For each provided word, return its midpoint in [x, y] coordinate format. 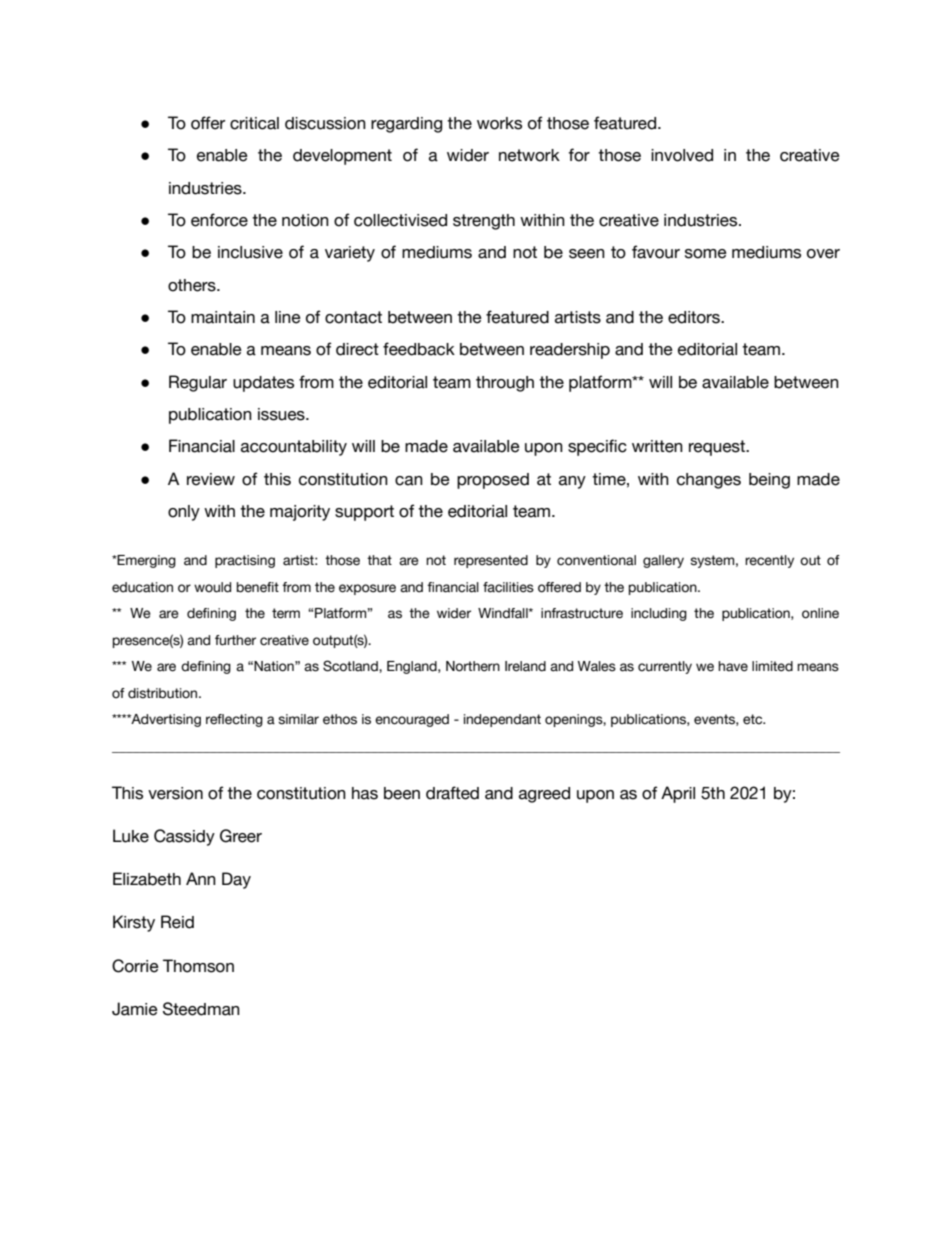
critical [254, 123]
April [678, 794]
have [733, 666]
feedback [419, 349]
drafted [452, 793]
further [235, 640]
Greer [241, 836]
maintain [223, 317]
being [769, 481]
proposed [493, 481]
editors [695, 317]
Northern [473, 666]
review [211, 479]
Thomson [198, 966]
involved [682, 155]
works [499, 123]
